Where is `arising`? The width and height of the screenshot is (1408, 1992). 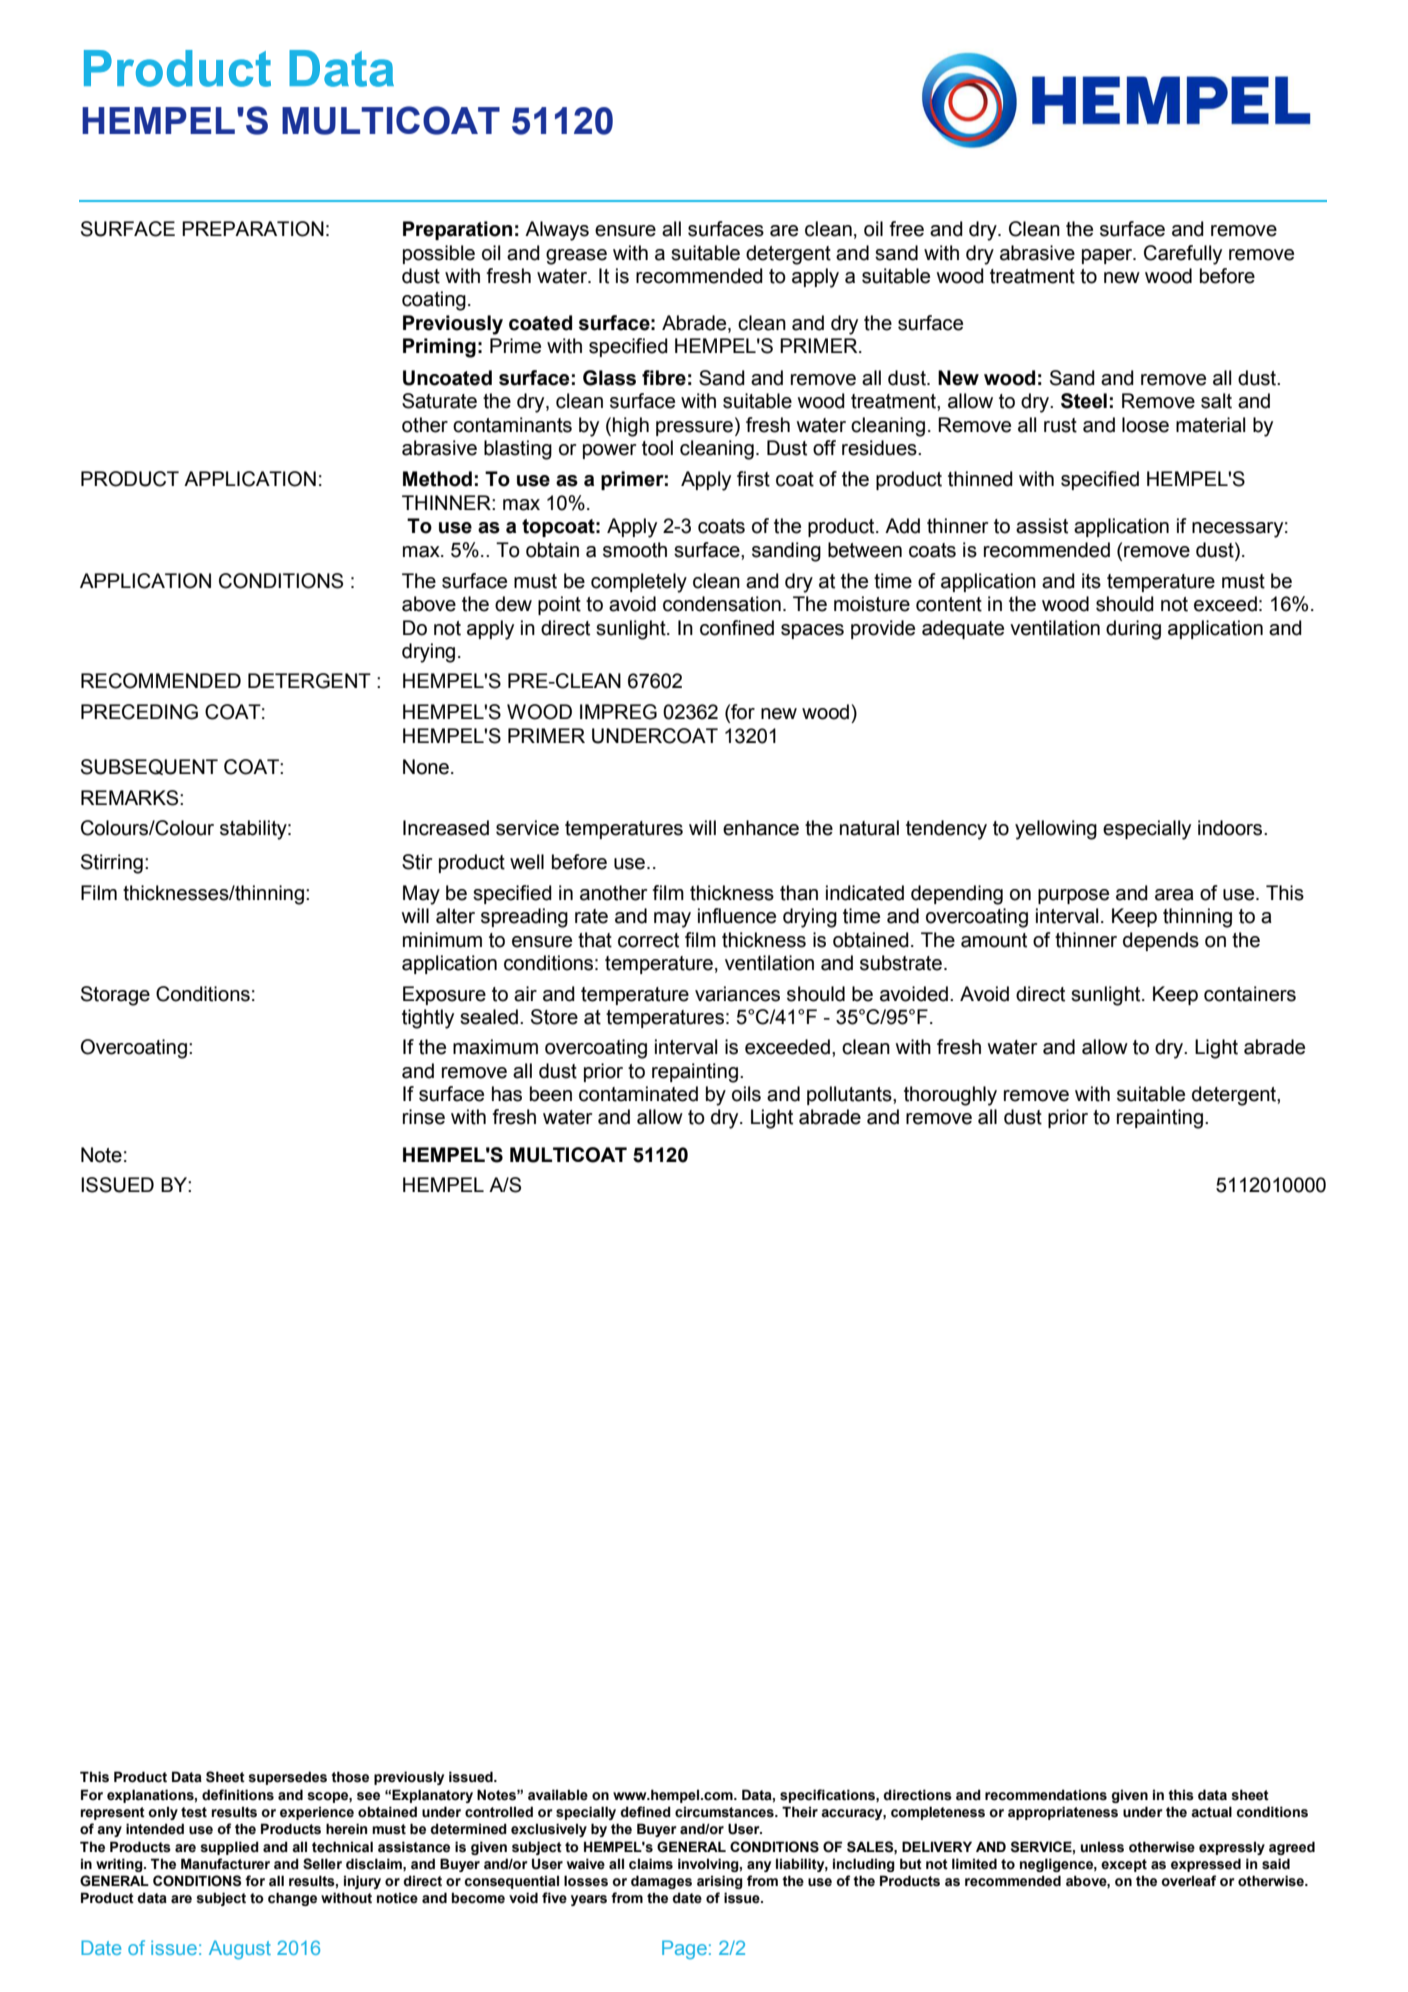
arising is located at coordinates (720, 1882).
